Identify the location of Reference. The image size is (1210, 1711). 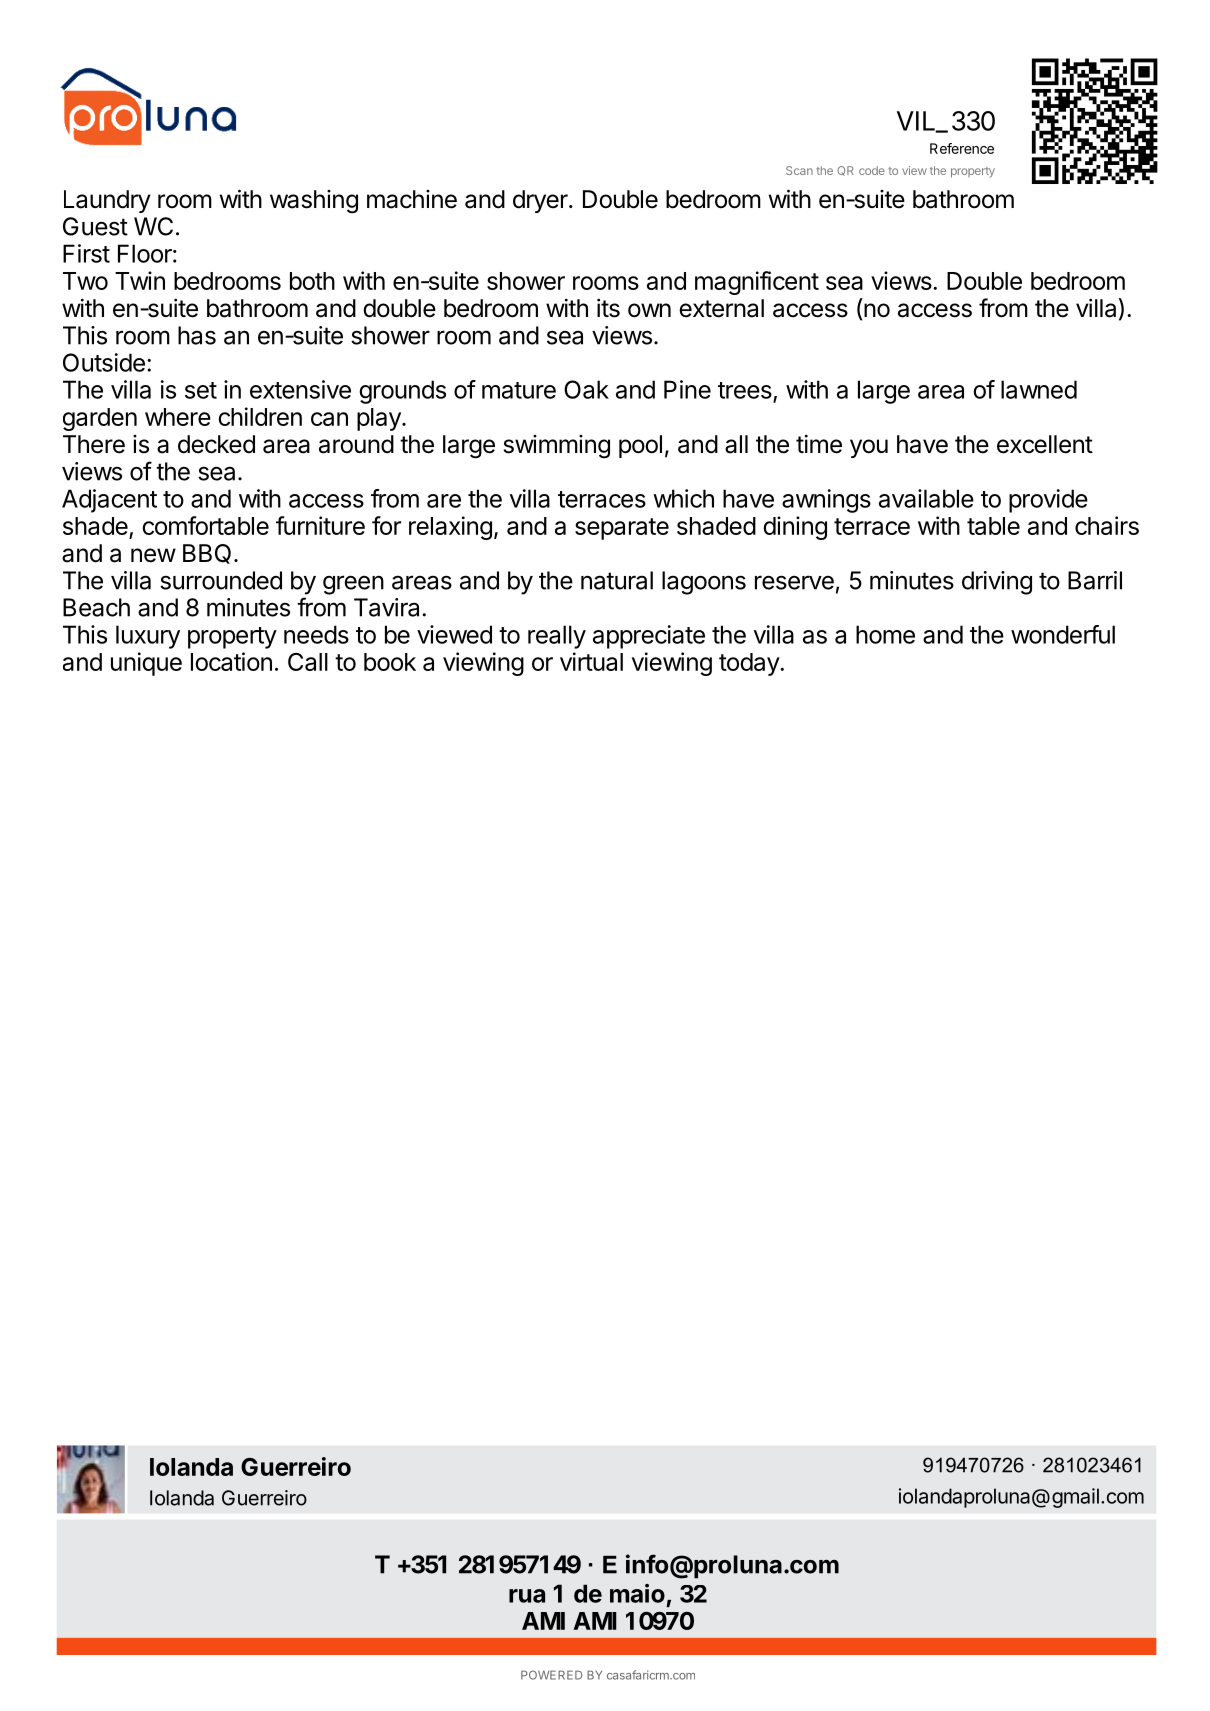
(962, 148).
